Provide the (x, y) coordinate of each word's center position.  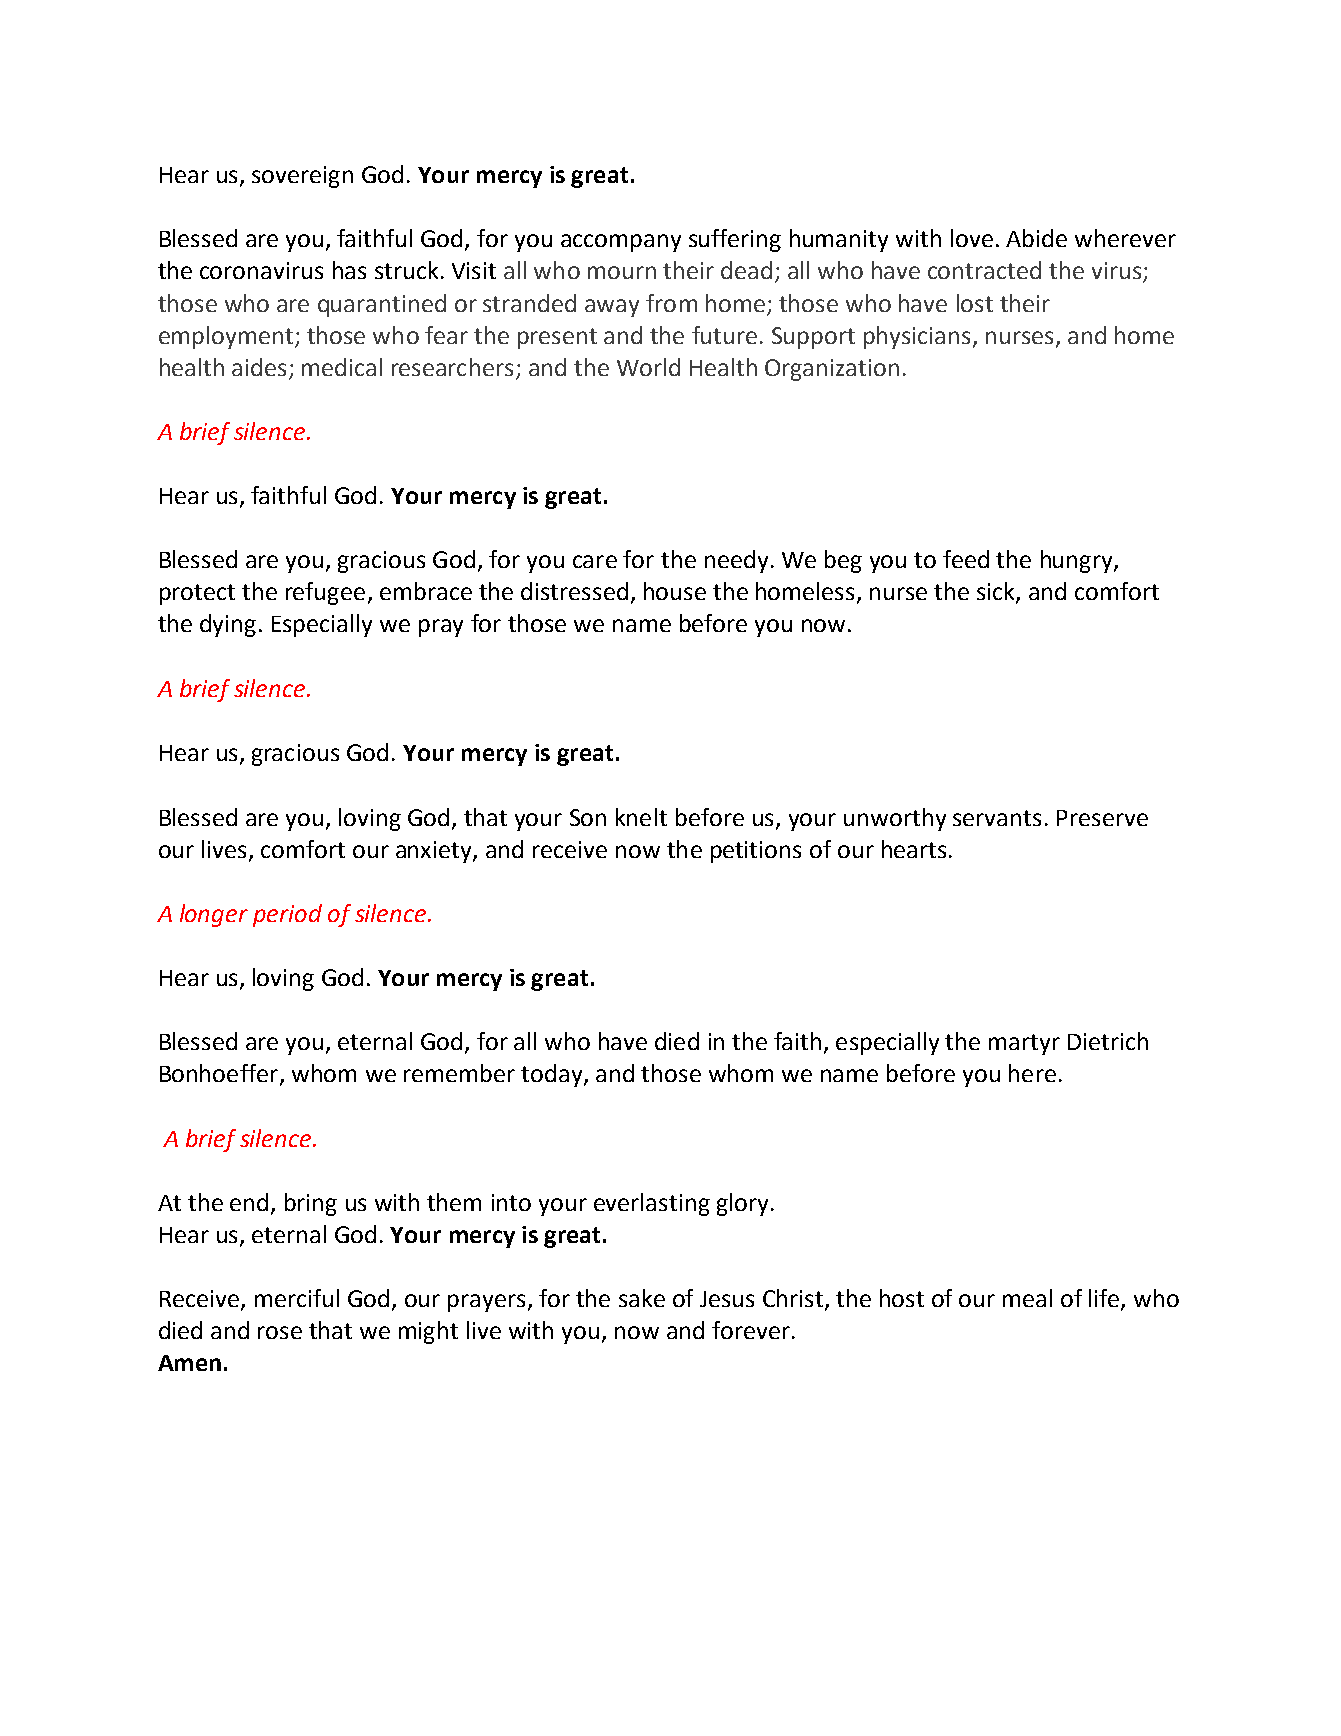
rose (280, 1332)
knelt (641, 817)
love (972, 238)
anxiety (435, 852)
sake (642, 1298)
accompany (621, 243)
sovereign (302, 177)
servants (997, 818)
